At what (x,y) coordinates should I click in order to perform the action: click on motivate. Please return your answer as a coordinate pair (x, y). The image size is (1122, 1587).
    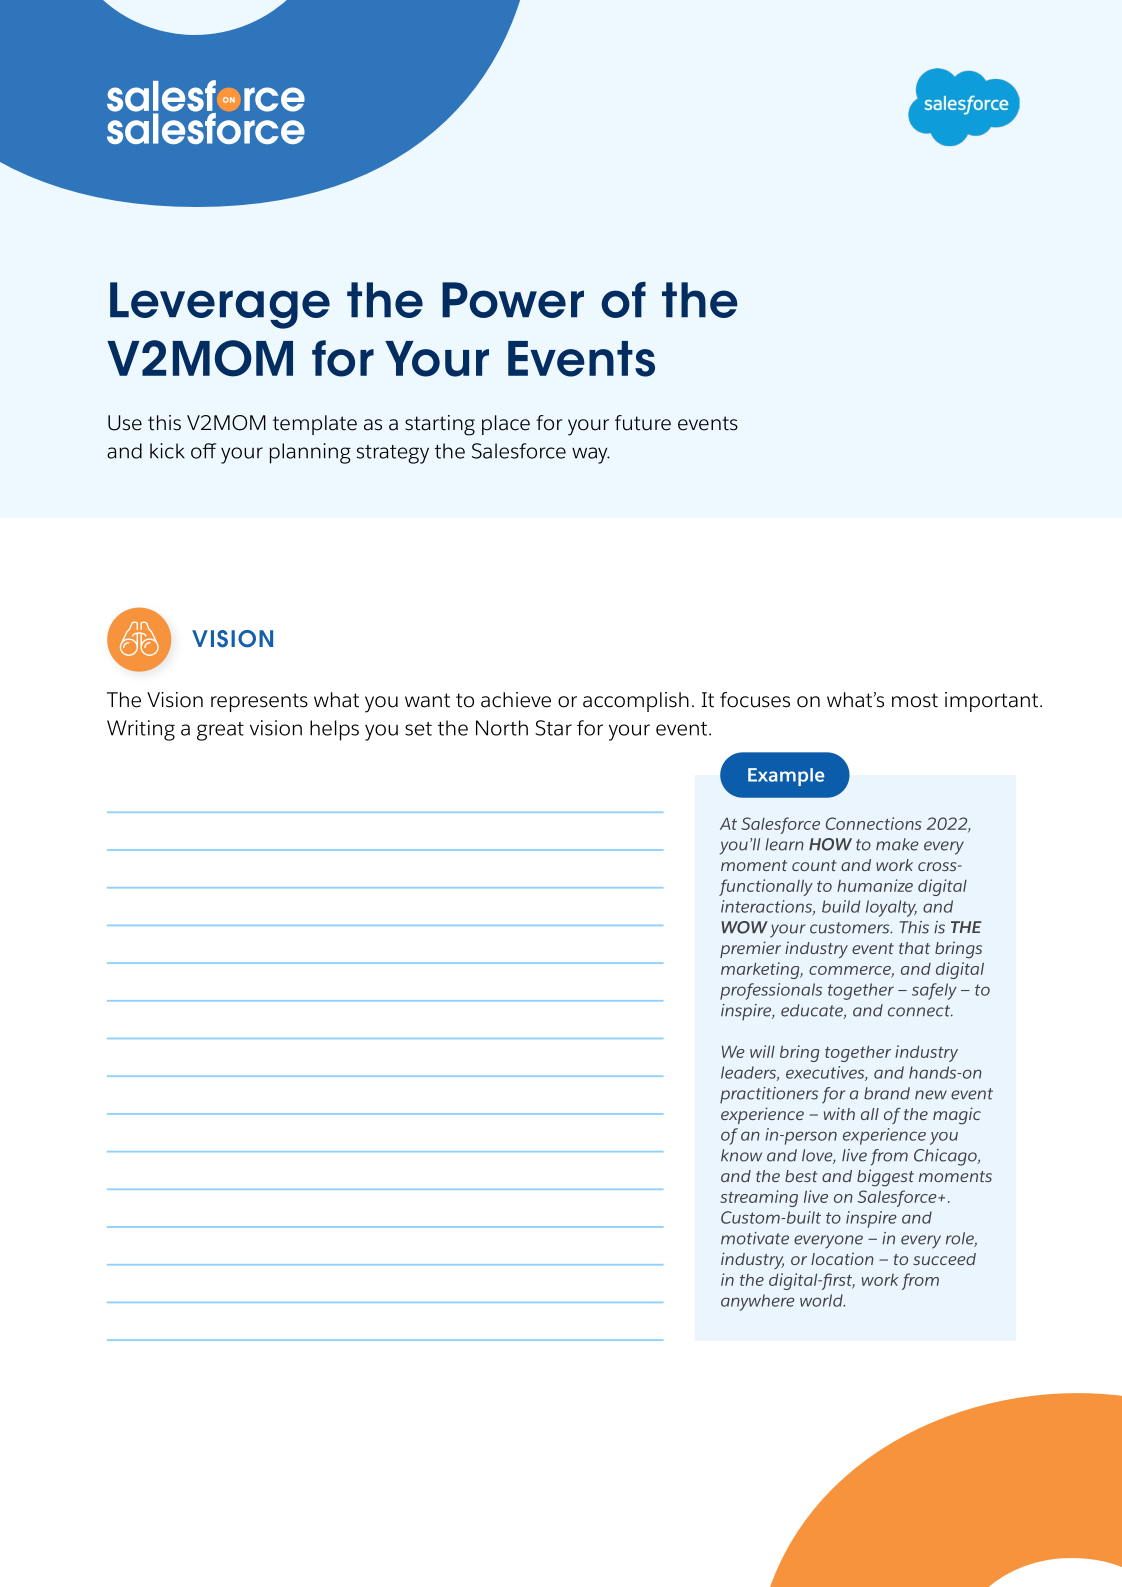
    Looking at the image, I should click on (755, 1238).
